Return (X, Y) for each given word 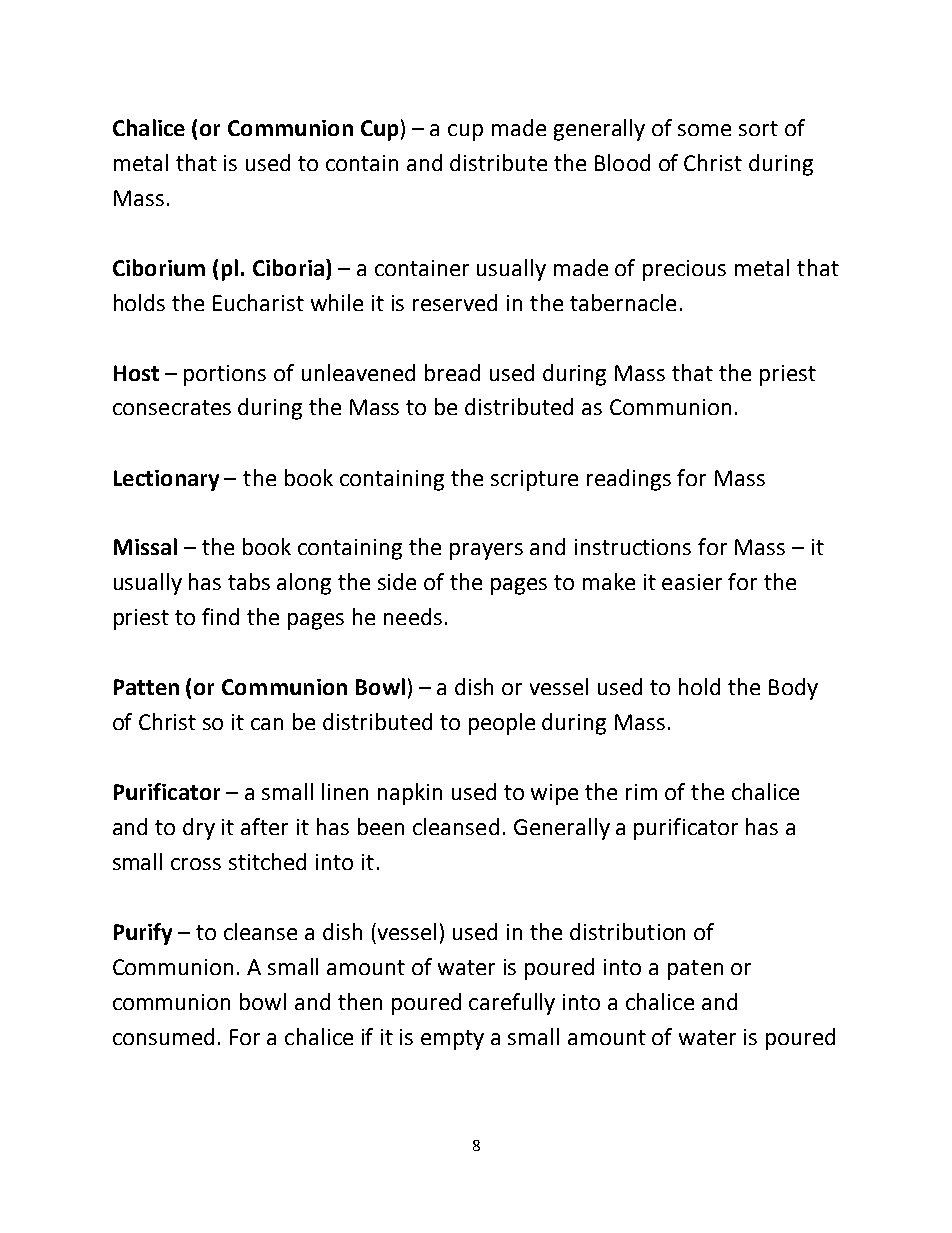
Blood (622, 162)
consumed (163, 1036)
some (704, 130)
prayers (486, 551)
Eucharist (258, 302)
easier (692, 582)
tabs (249, 581)
